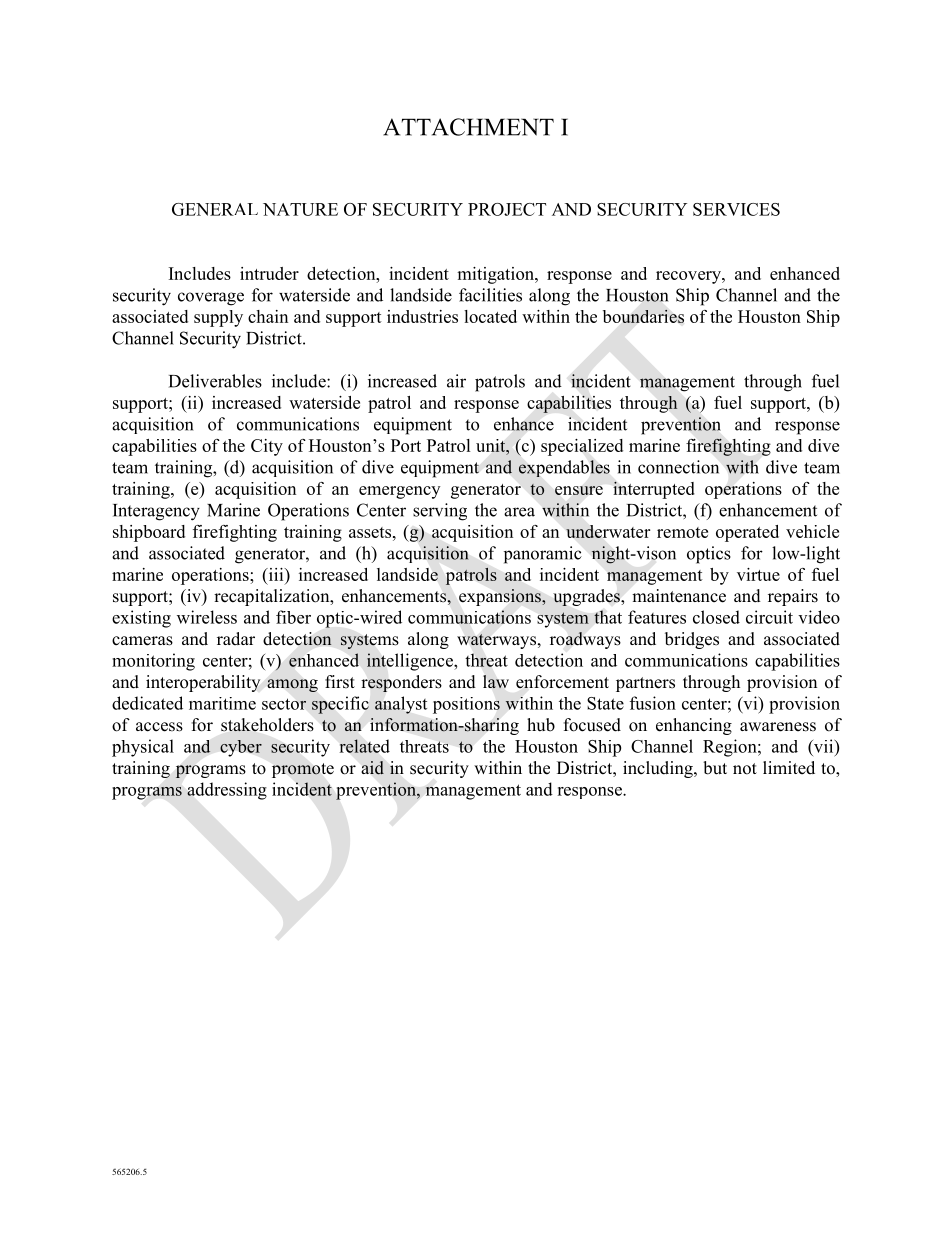  What do you see at coordinates (564, 468) in the screenshot?
I see `expendables` at bounding box center [564, 468].
